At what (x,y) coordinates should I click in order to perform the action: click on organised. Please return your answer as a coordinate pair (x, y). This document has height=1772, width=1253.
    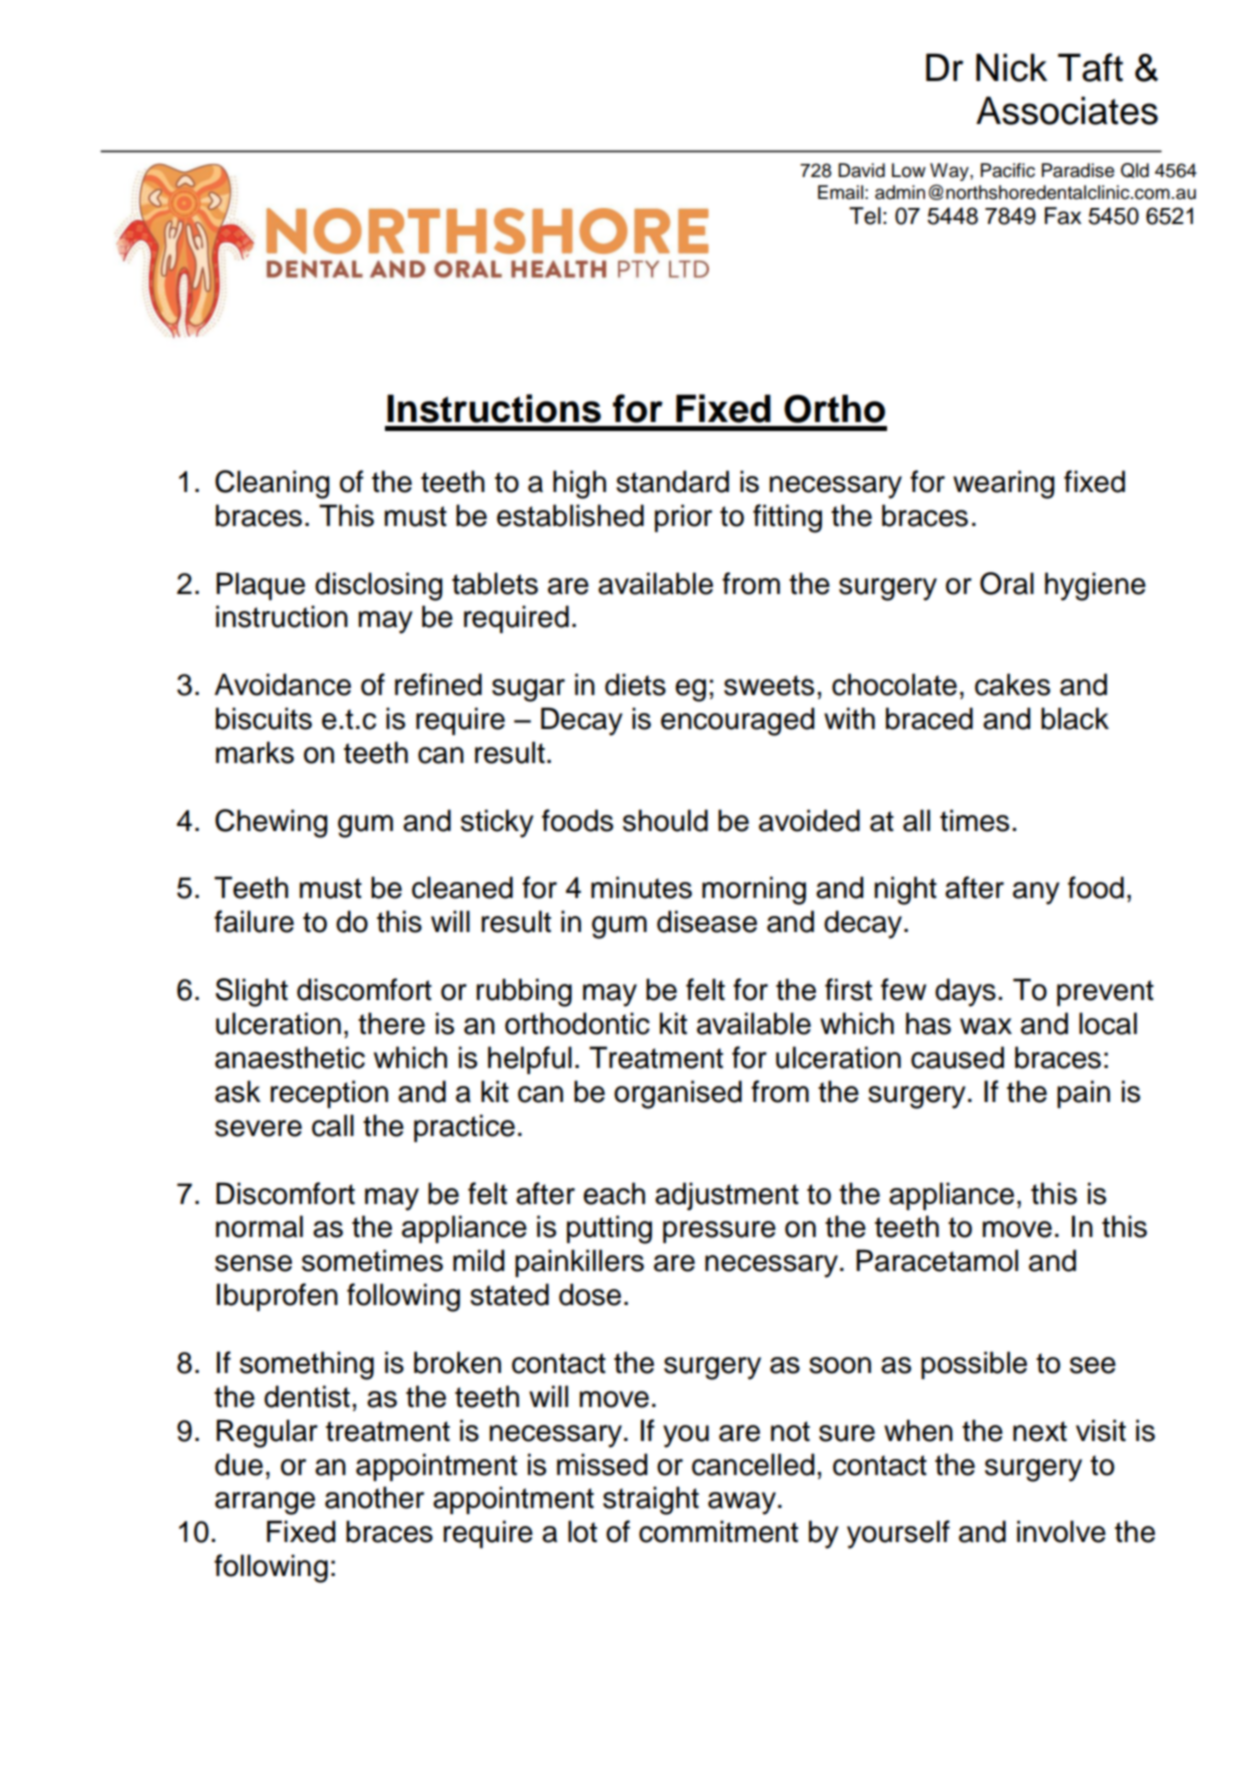
    Looking at the image, I should click on (678, 1094).
